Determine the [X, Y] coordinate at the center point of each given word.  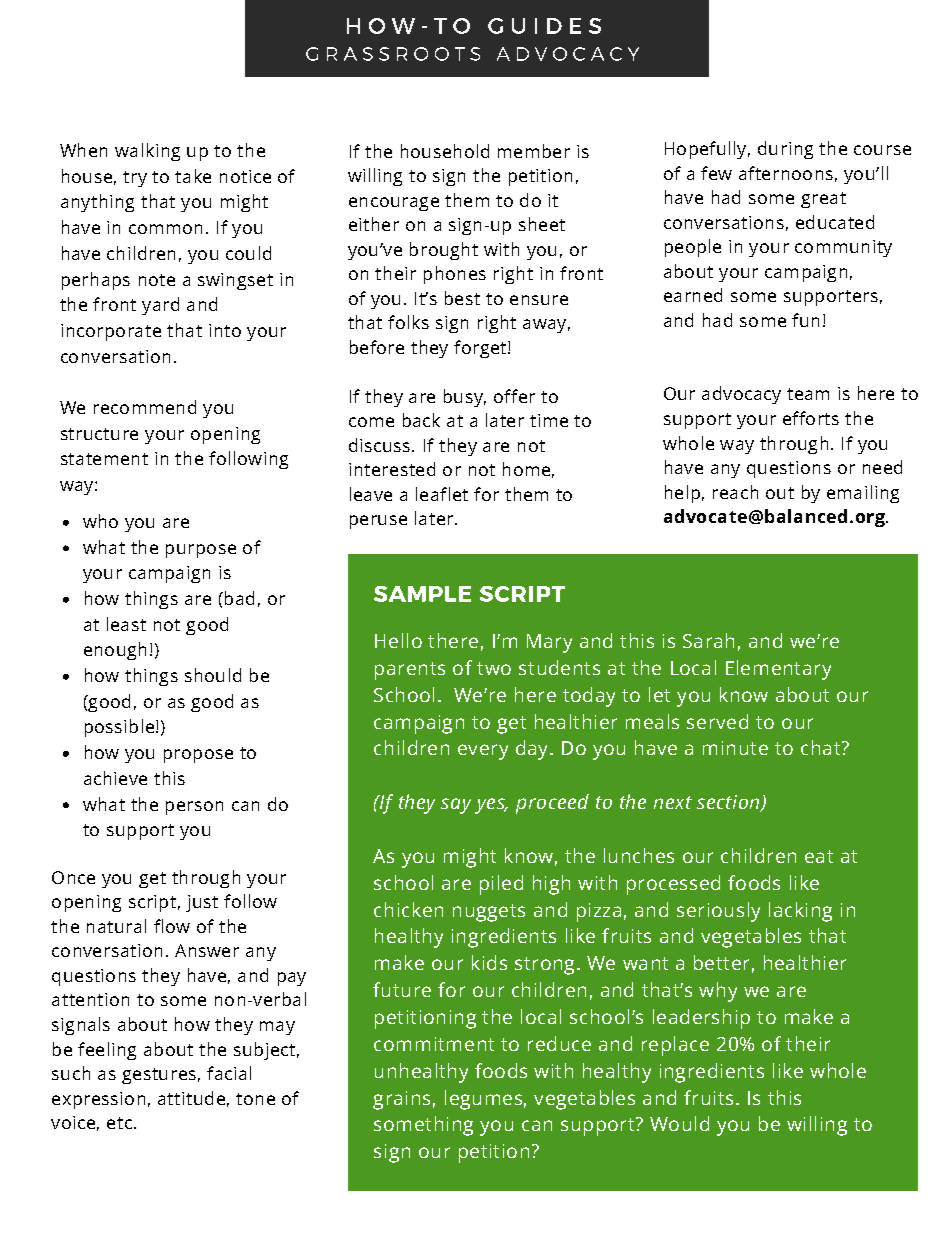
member [534, 151]
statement [104, 459]
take [193, 176]
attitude [191, 1098]
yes [491, 806]
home [526, 469]
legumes [483, 1100]
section [729, 803]
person [194, 808]
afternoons [786, 173]
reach [735, 492]
